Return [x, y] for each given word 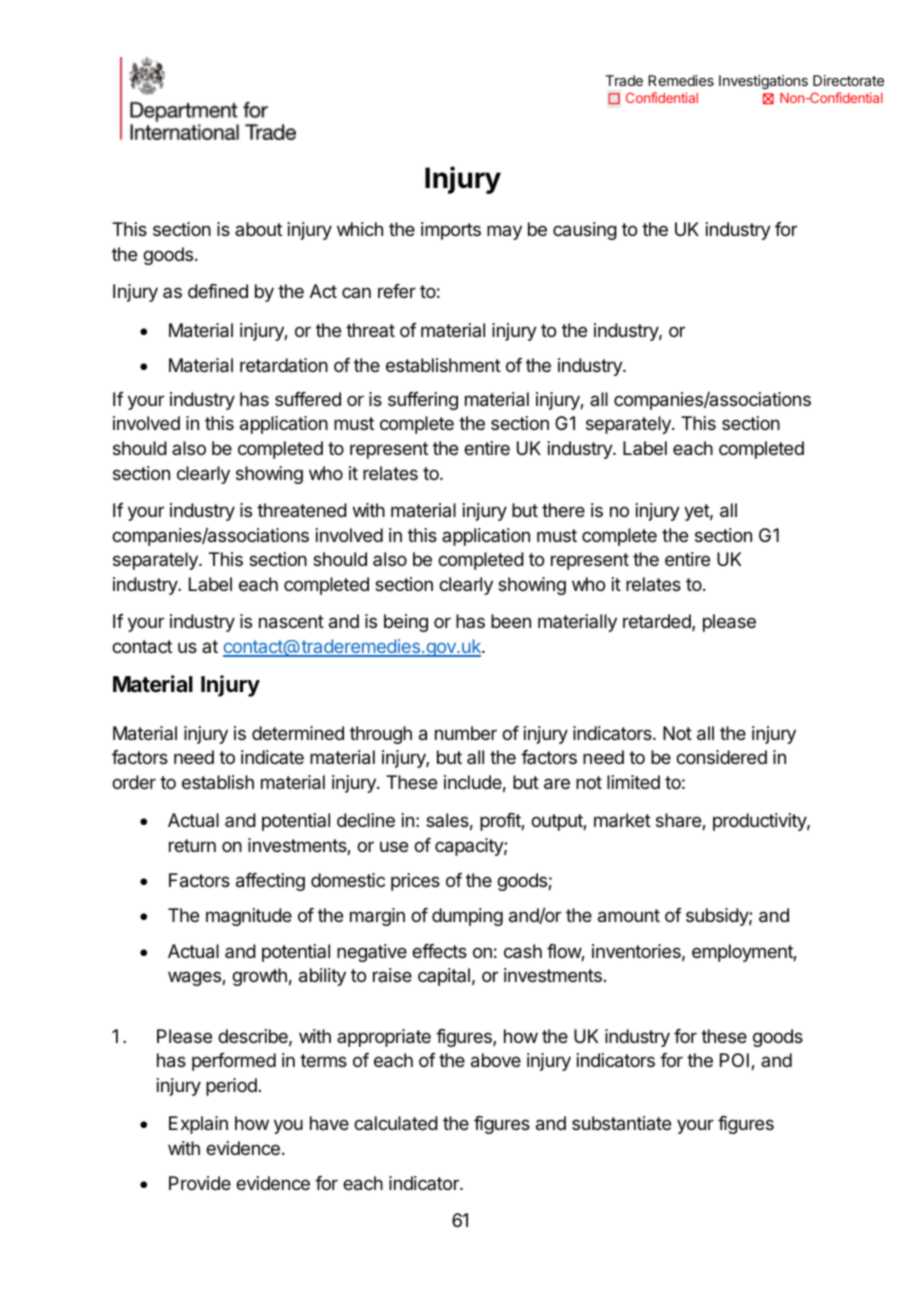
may [504, 232]
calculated [396, 1123]
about [258, 229]
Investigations [763, 82]
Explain [198, 1125]
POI [734, 1060]
